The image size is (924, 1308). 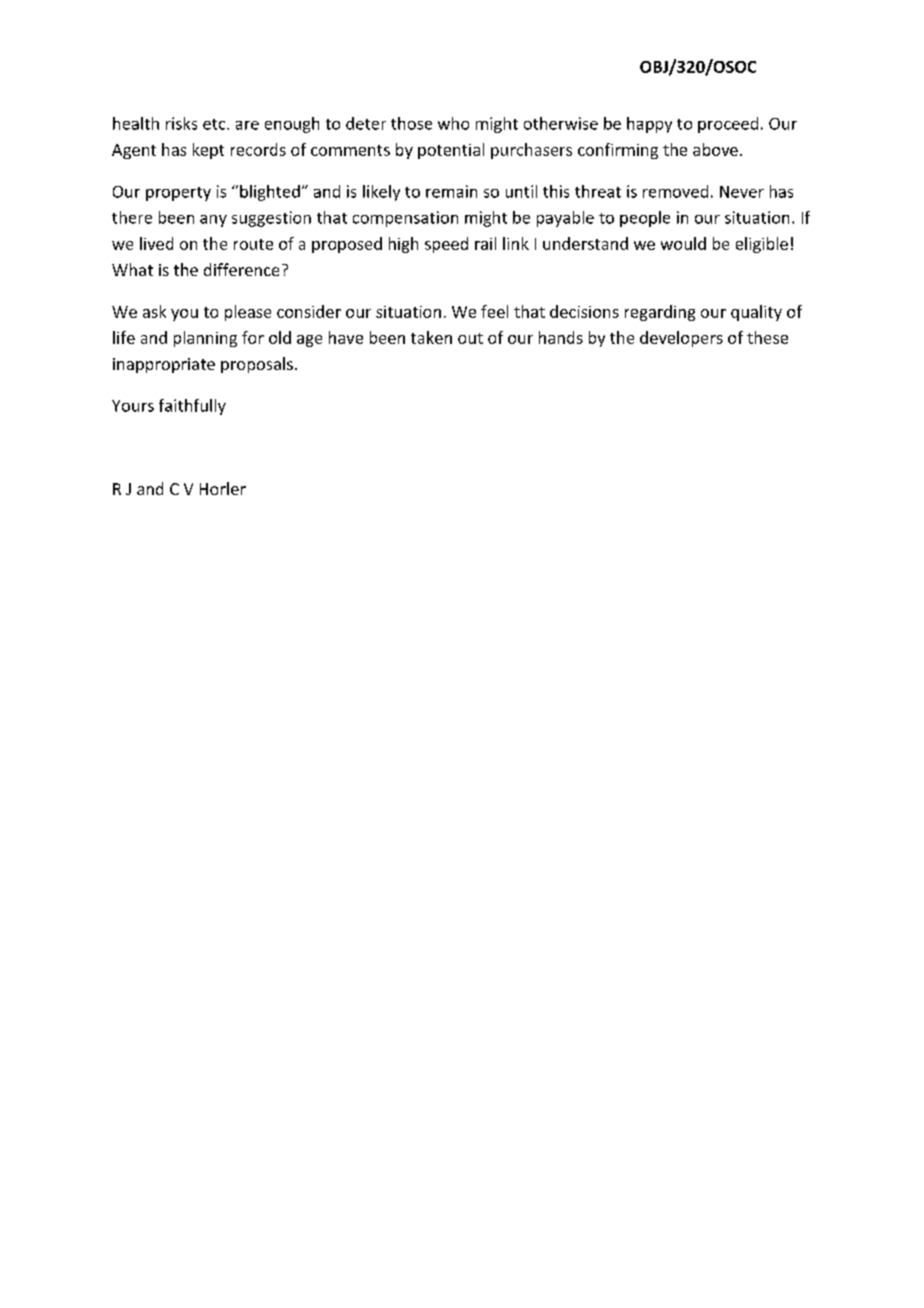 I want to click on etc, so click(x=215, y=124).
